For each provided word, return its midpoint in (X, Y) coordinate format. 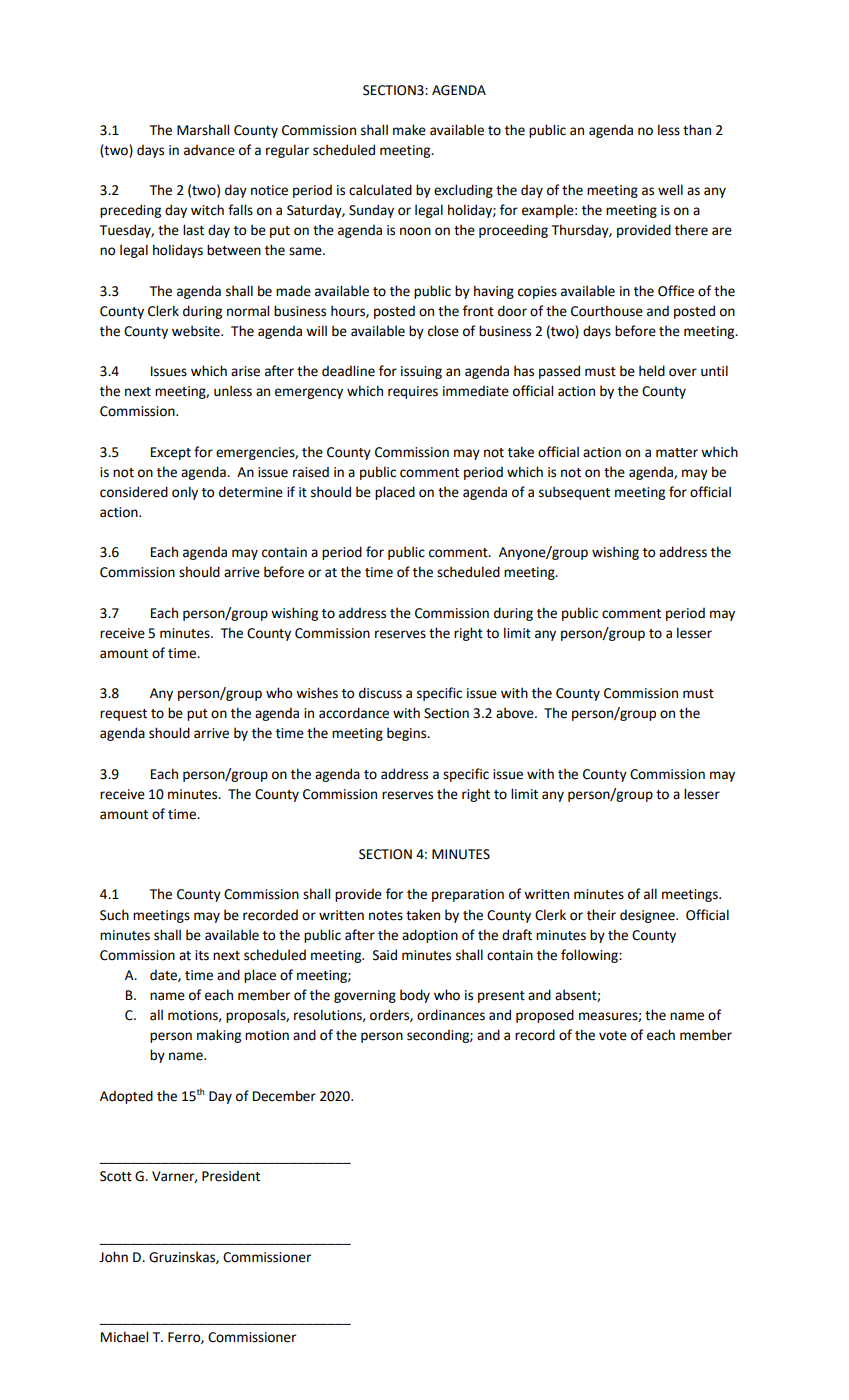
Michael (124, 1337)
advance (209, 150)
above (516, 713)
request (123, 715)
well (670, 190)
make (409, 130)
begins (408, 734)
